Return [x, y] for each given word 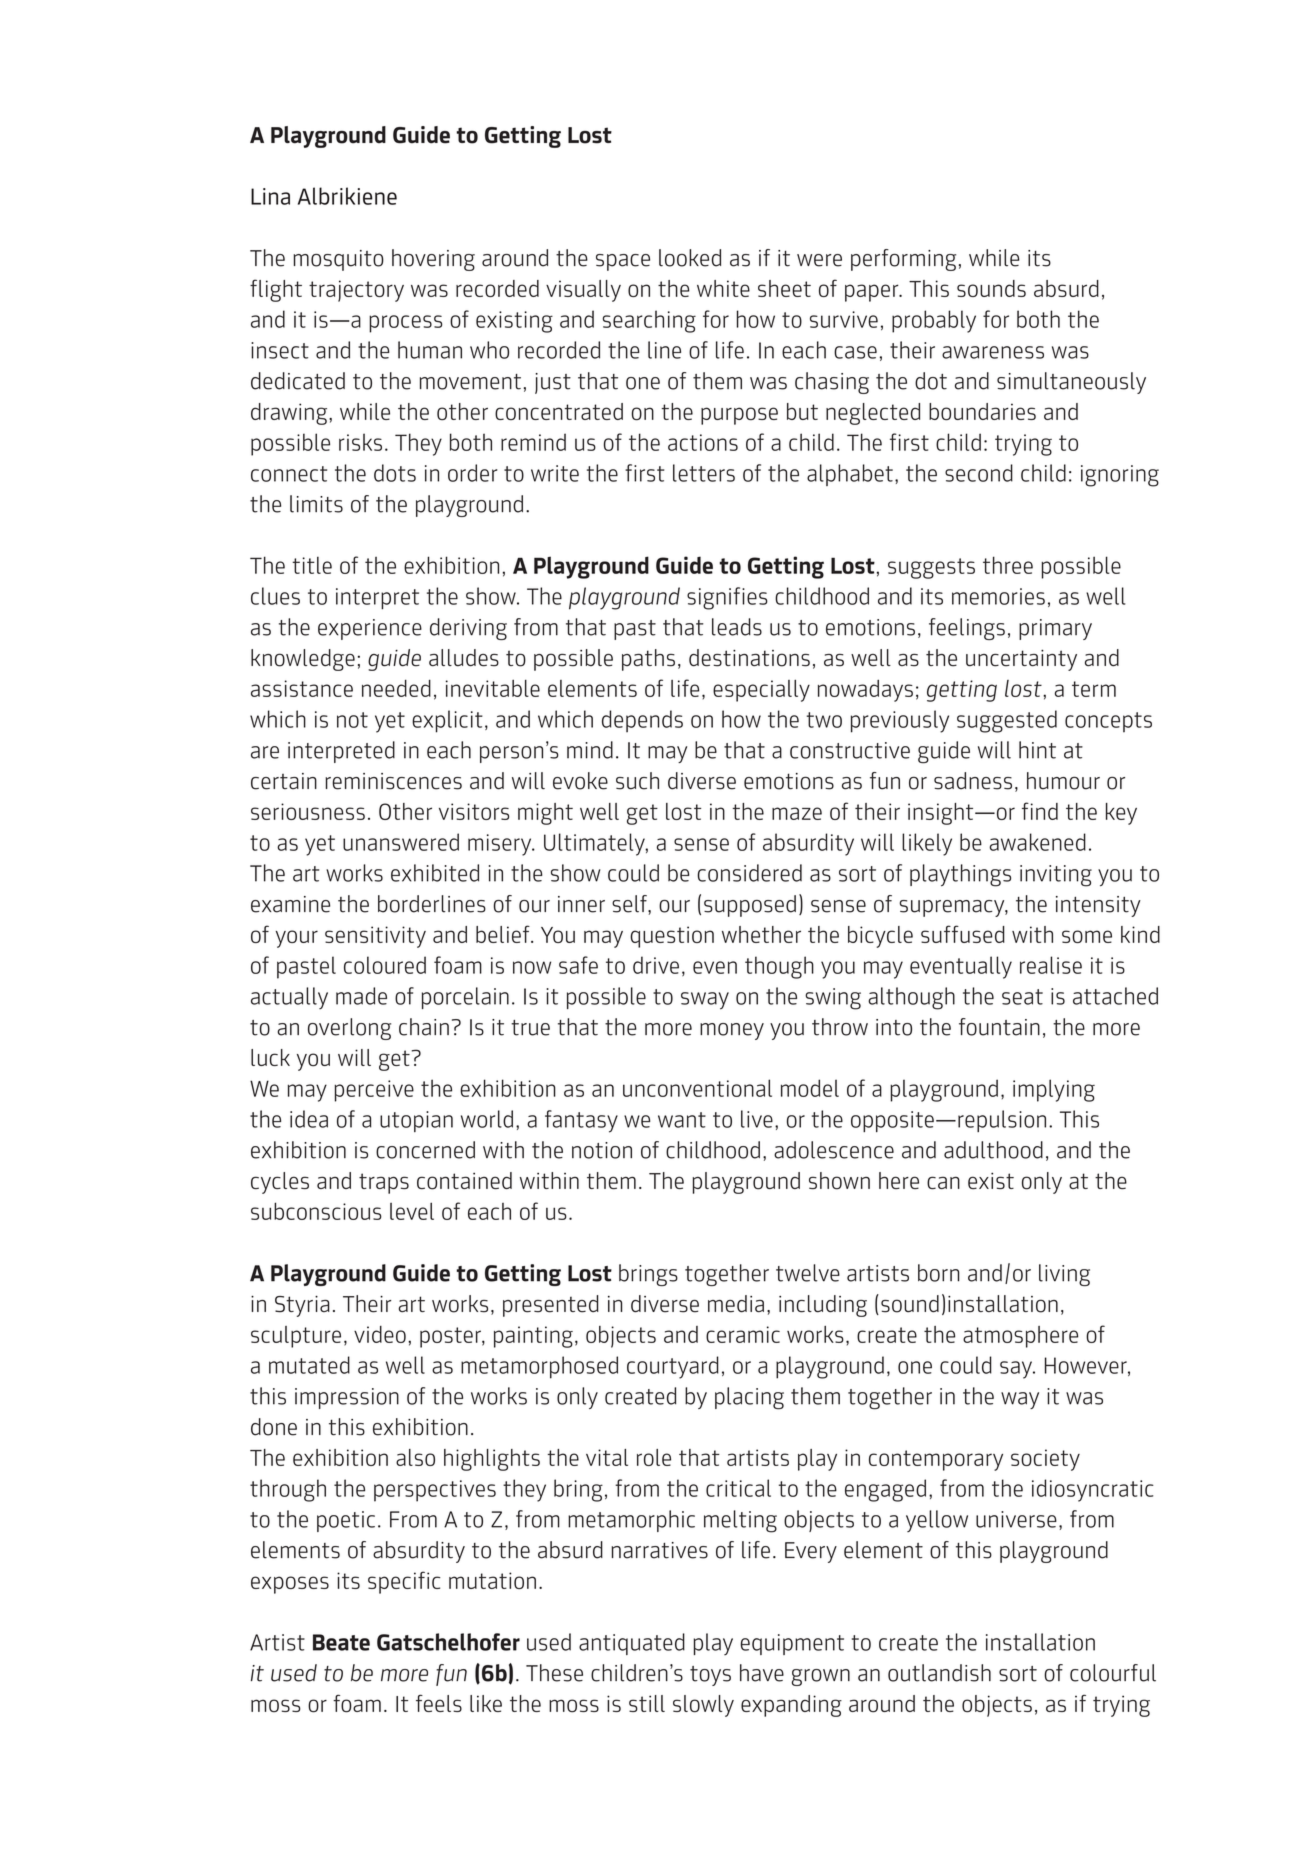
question [672, 937]
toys [710, 1676]
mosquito [339, 260]
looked [690, 258]
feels [439, 1703]
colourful [1113, 1673]
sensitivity [375, 937]
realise [1051, 965]
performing [903, 260]
